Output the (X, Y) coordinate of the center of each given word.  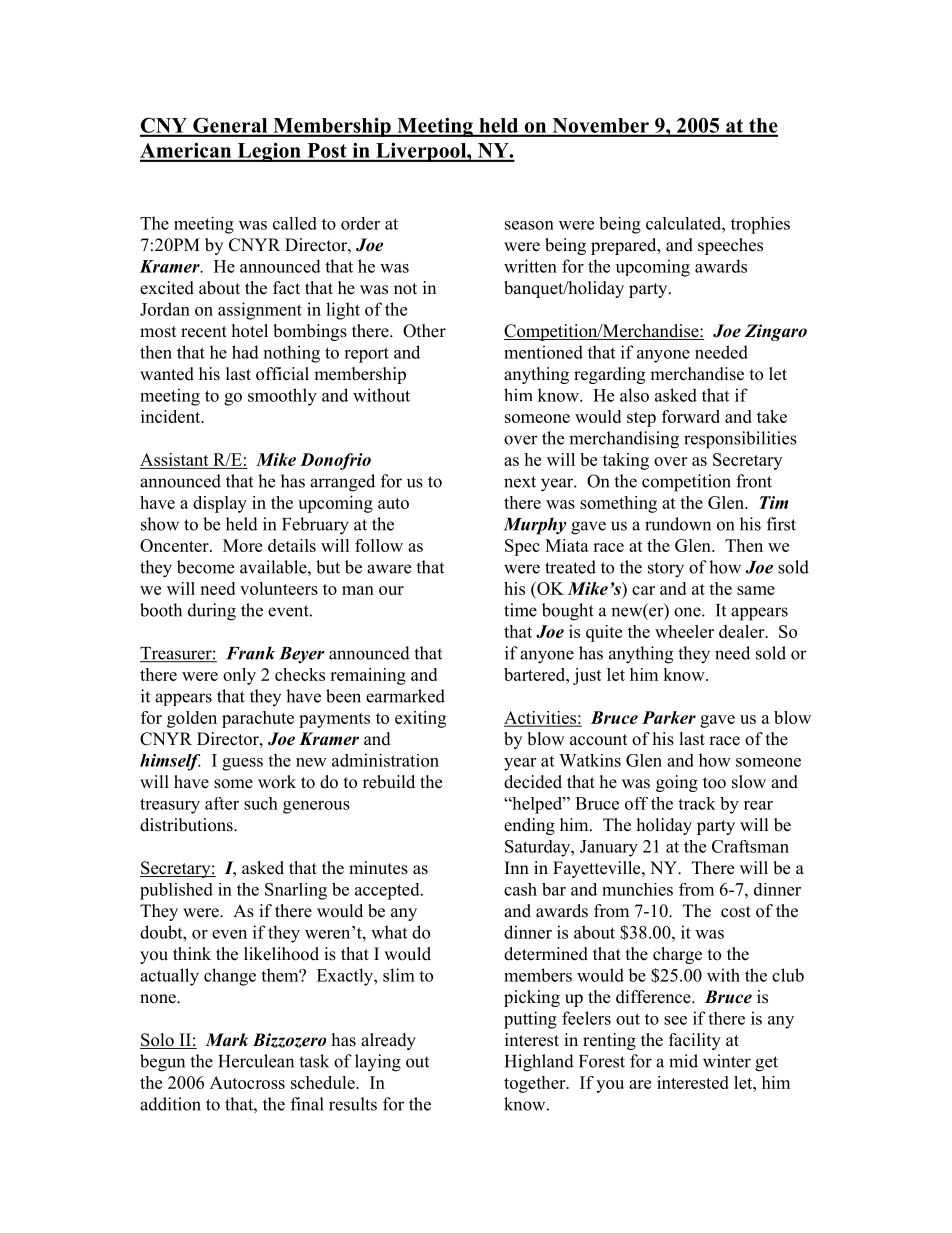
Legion (269, 152)
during (212, 612)
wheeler (684, 631)
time (520, 610)
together (536, 1084)
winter (727, 1061)
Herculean (256, 1061)
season (529, 225)
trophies (760, 225)
